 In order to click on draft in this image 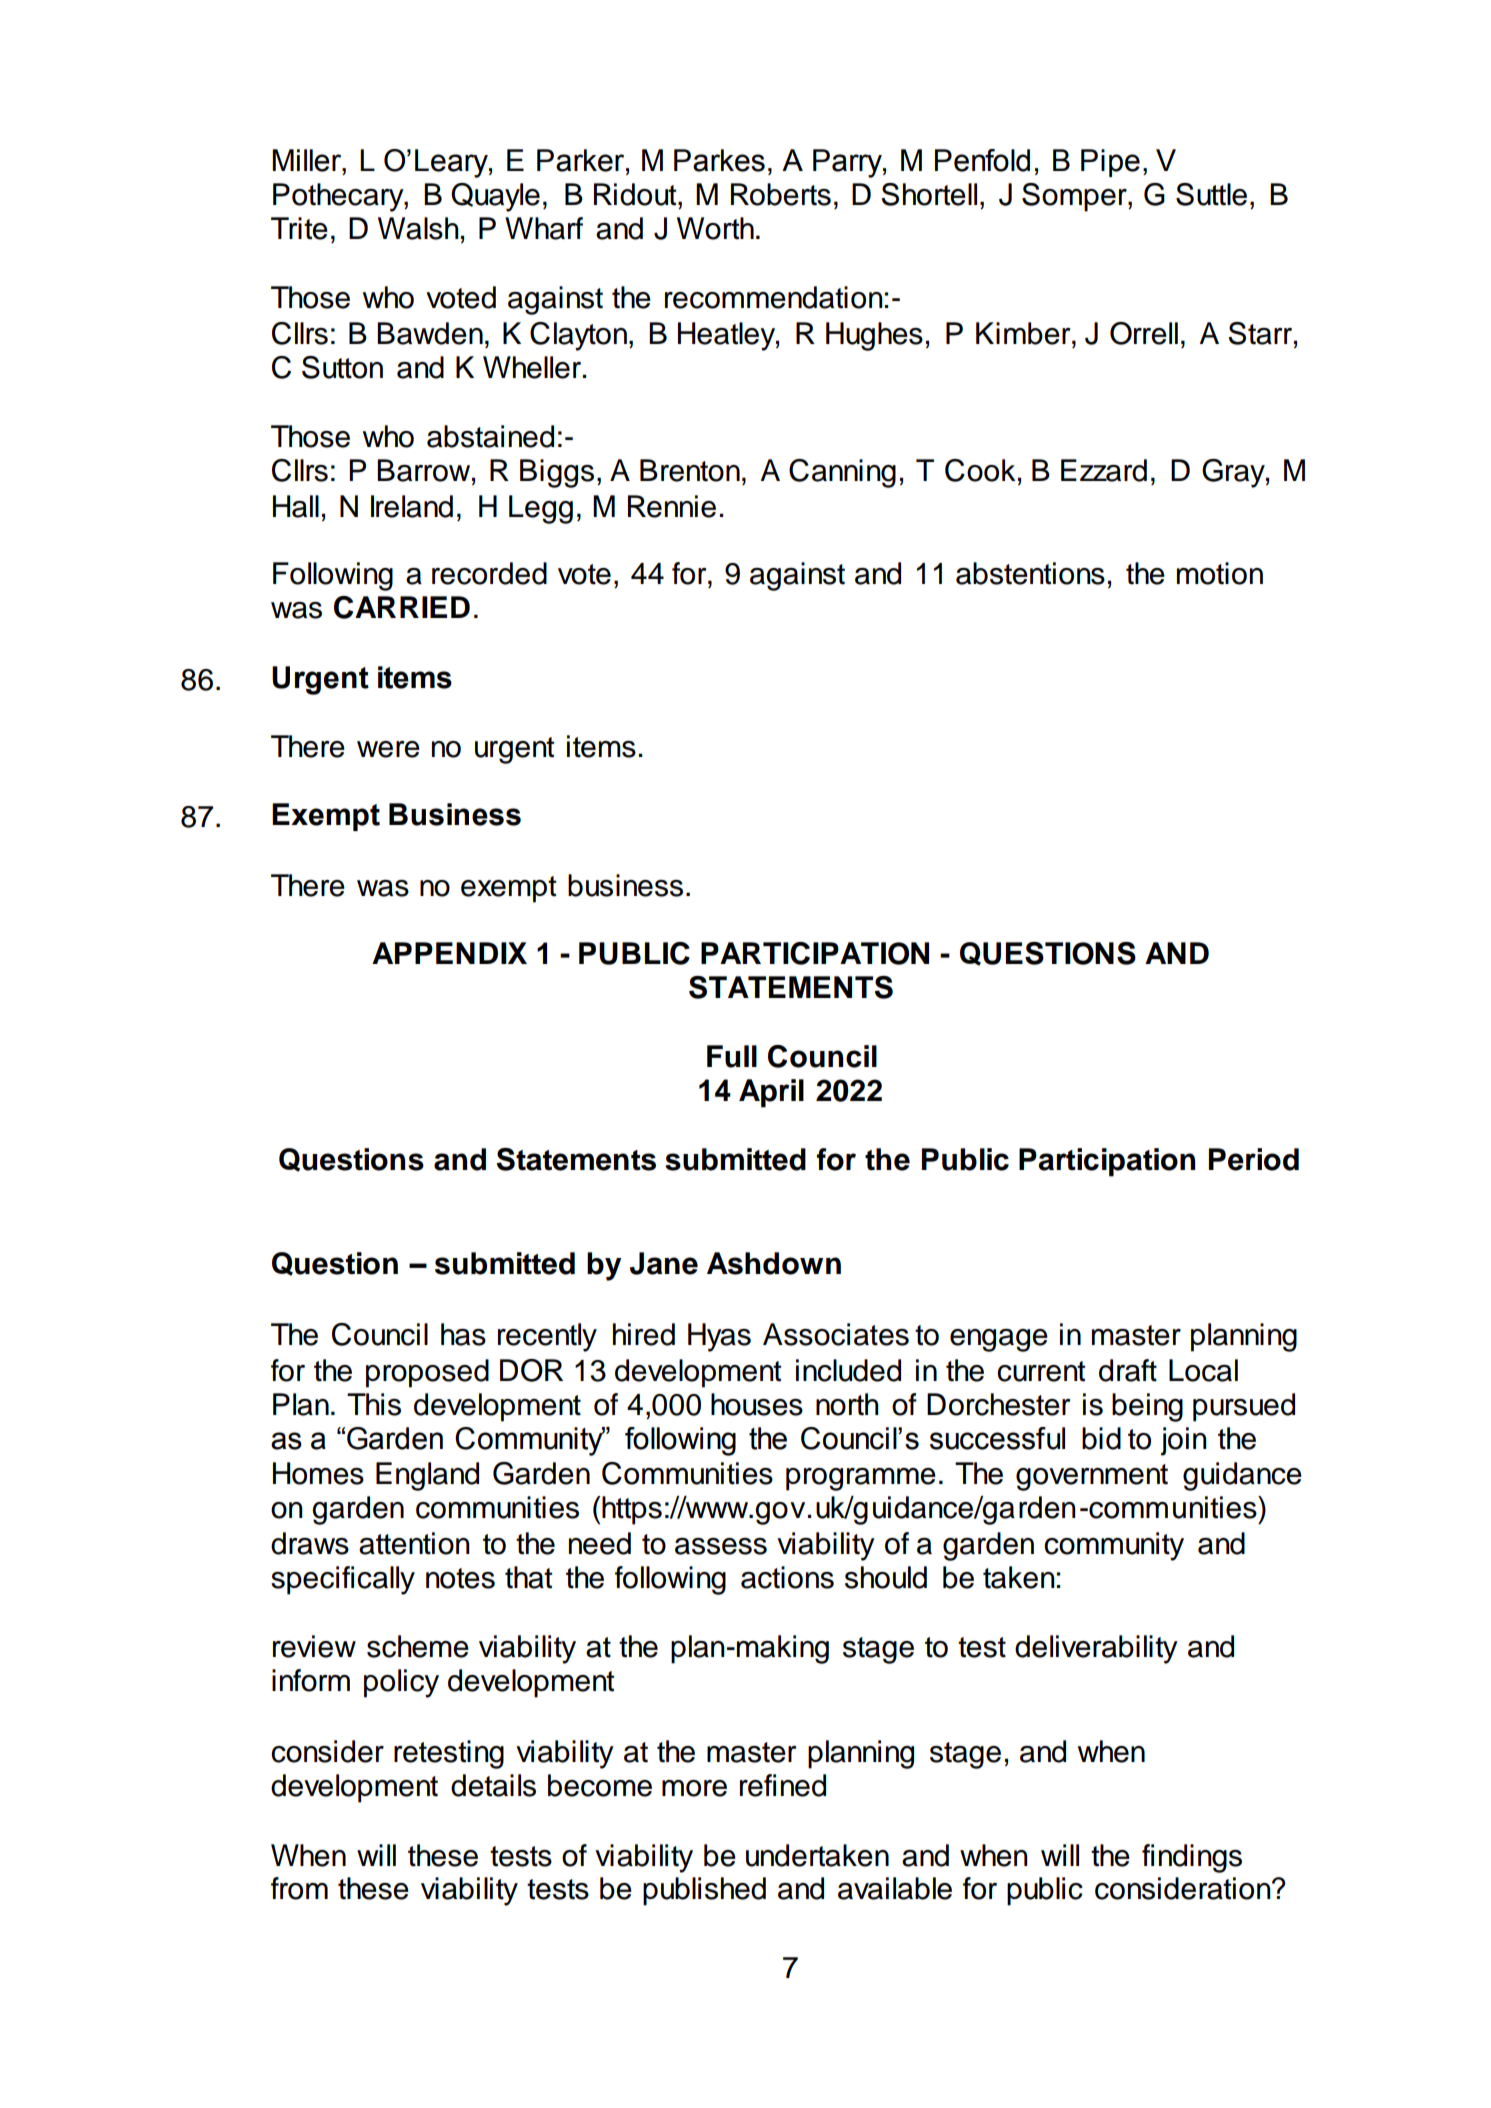, I will do `click(1128, 1370)`.
